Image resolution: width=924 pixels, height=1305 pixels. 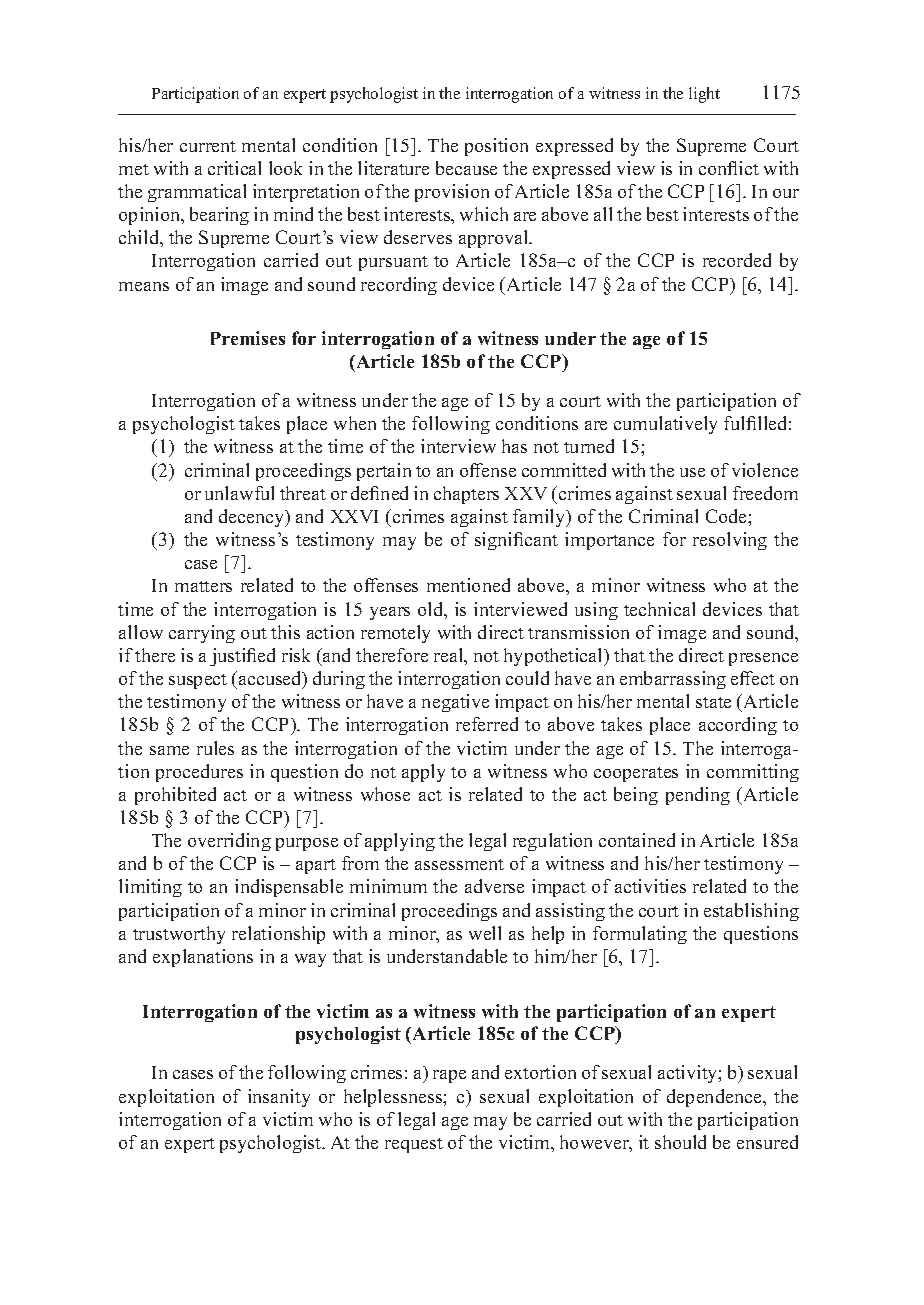 I want to click on current, so click(x=208, y=146).
